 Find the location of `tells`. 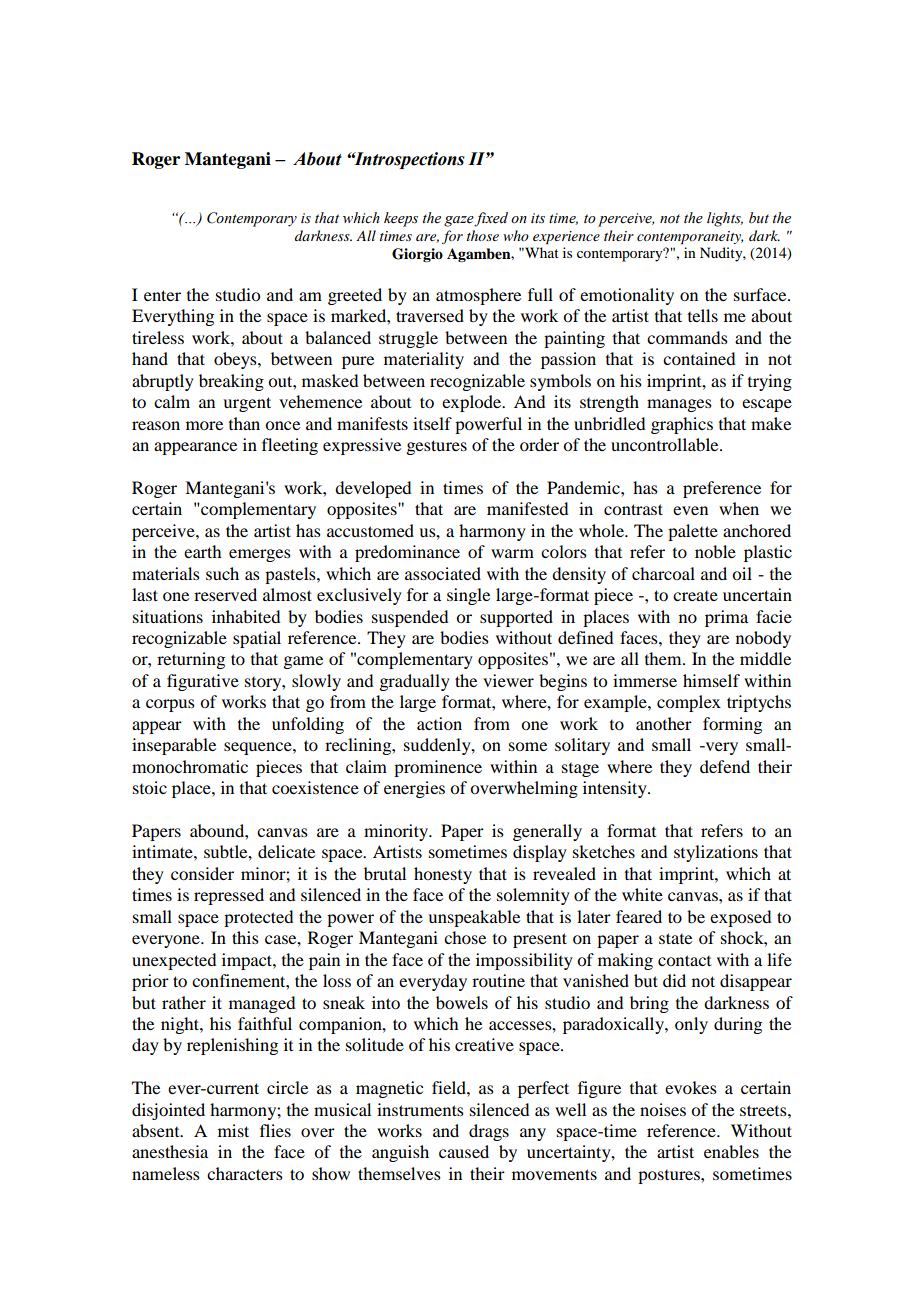

tells is located at coordinates (703, 315).
